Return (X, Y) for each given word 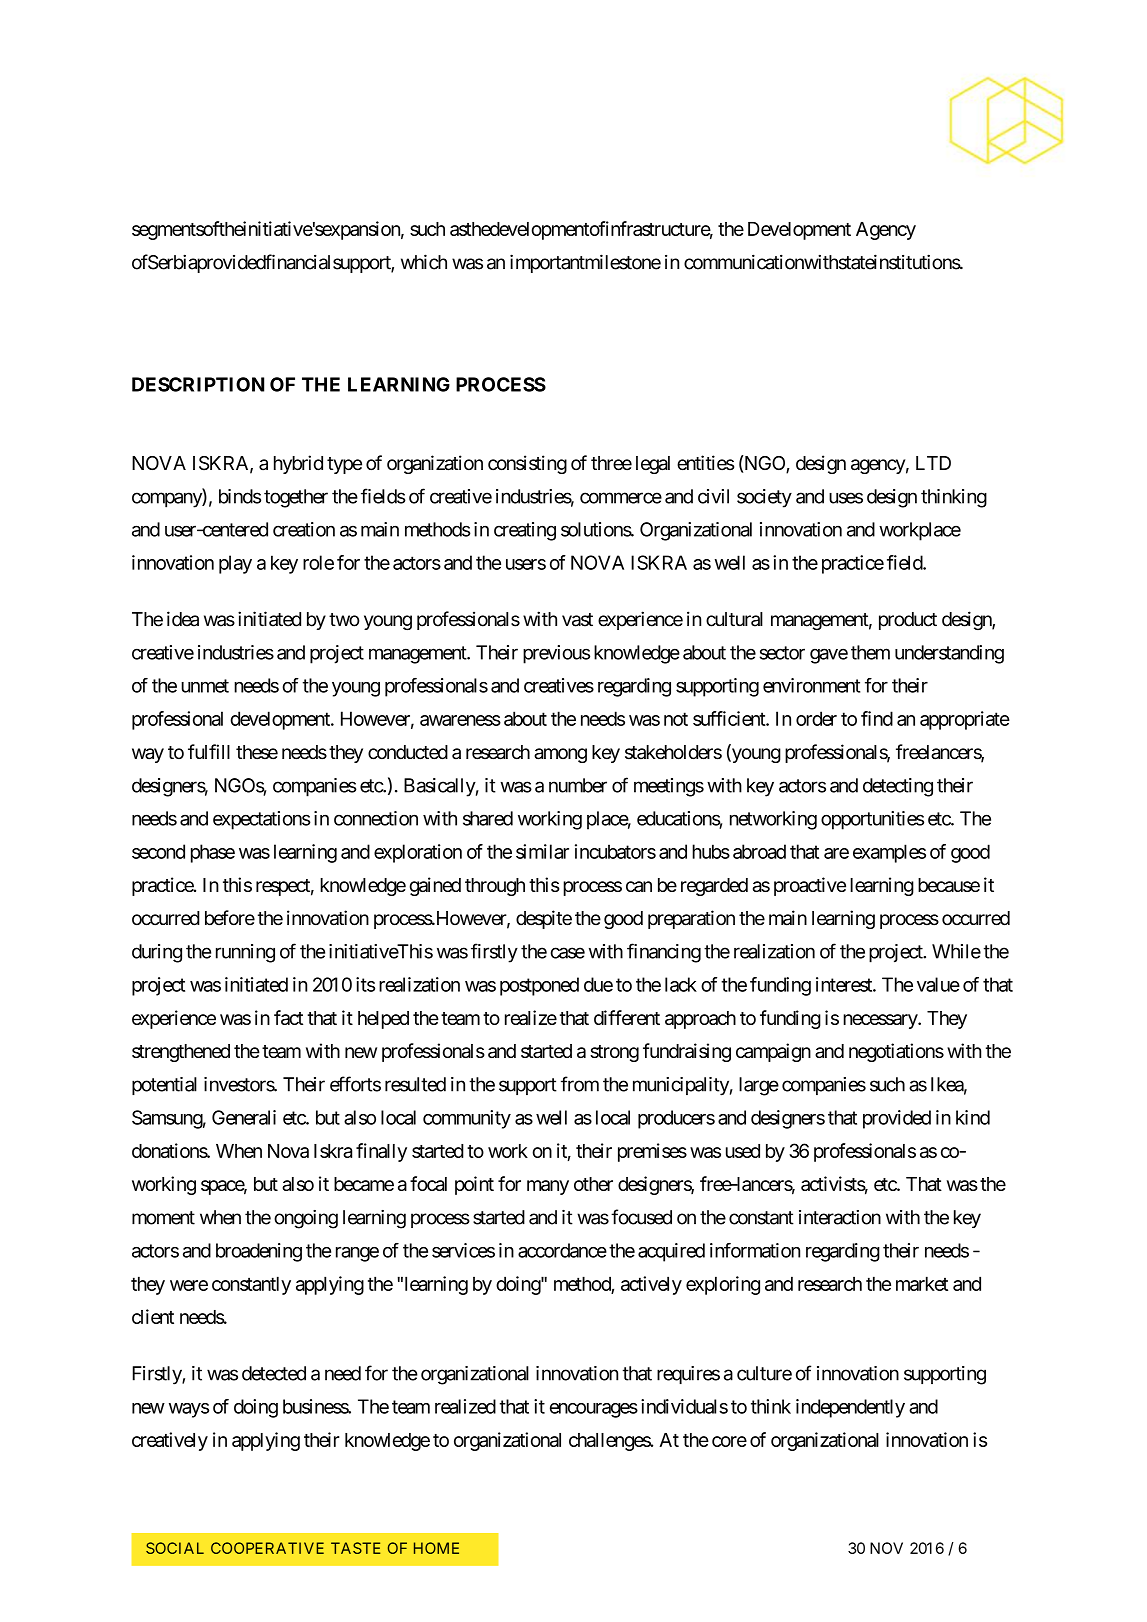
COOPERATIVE (267, 1548)
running (245, 953)
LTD (933, 463)
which (424, 262)
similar (542, 851)
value (938, 984)
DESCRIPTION (198, 384)
